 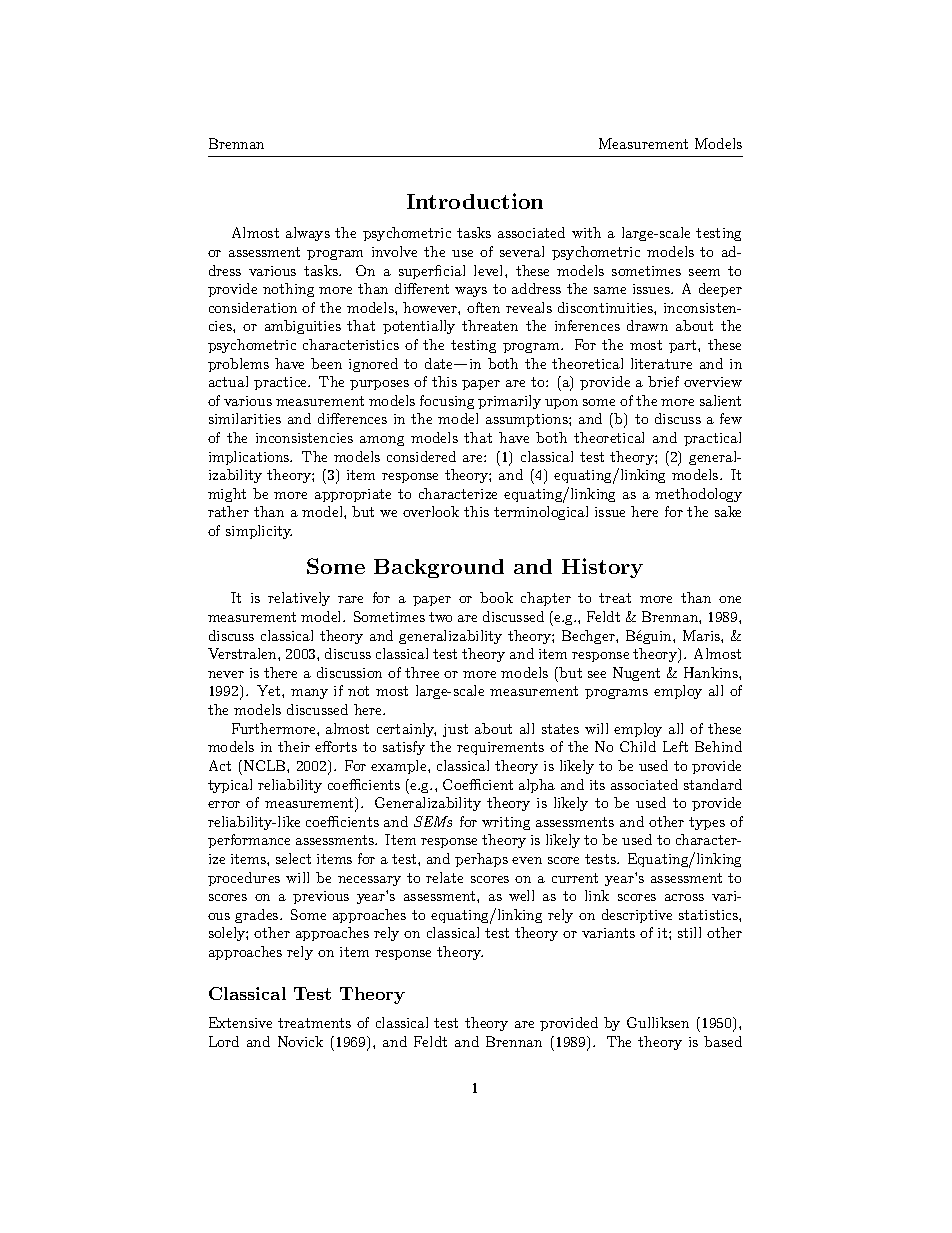 What do you see at coordinates (288, 290) in the screenshot?
I see `nothing` at bounding box center [288, 290].
